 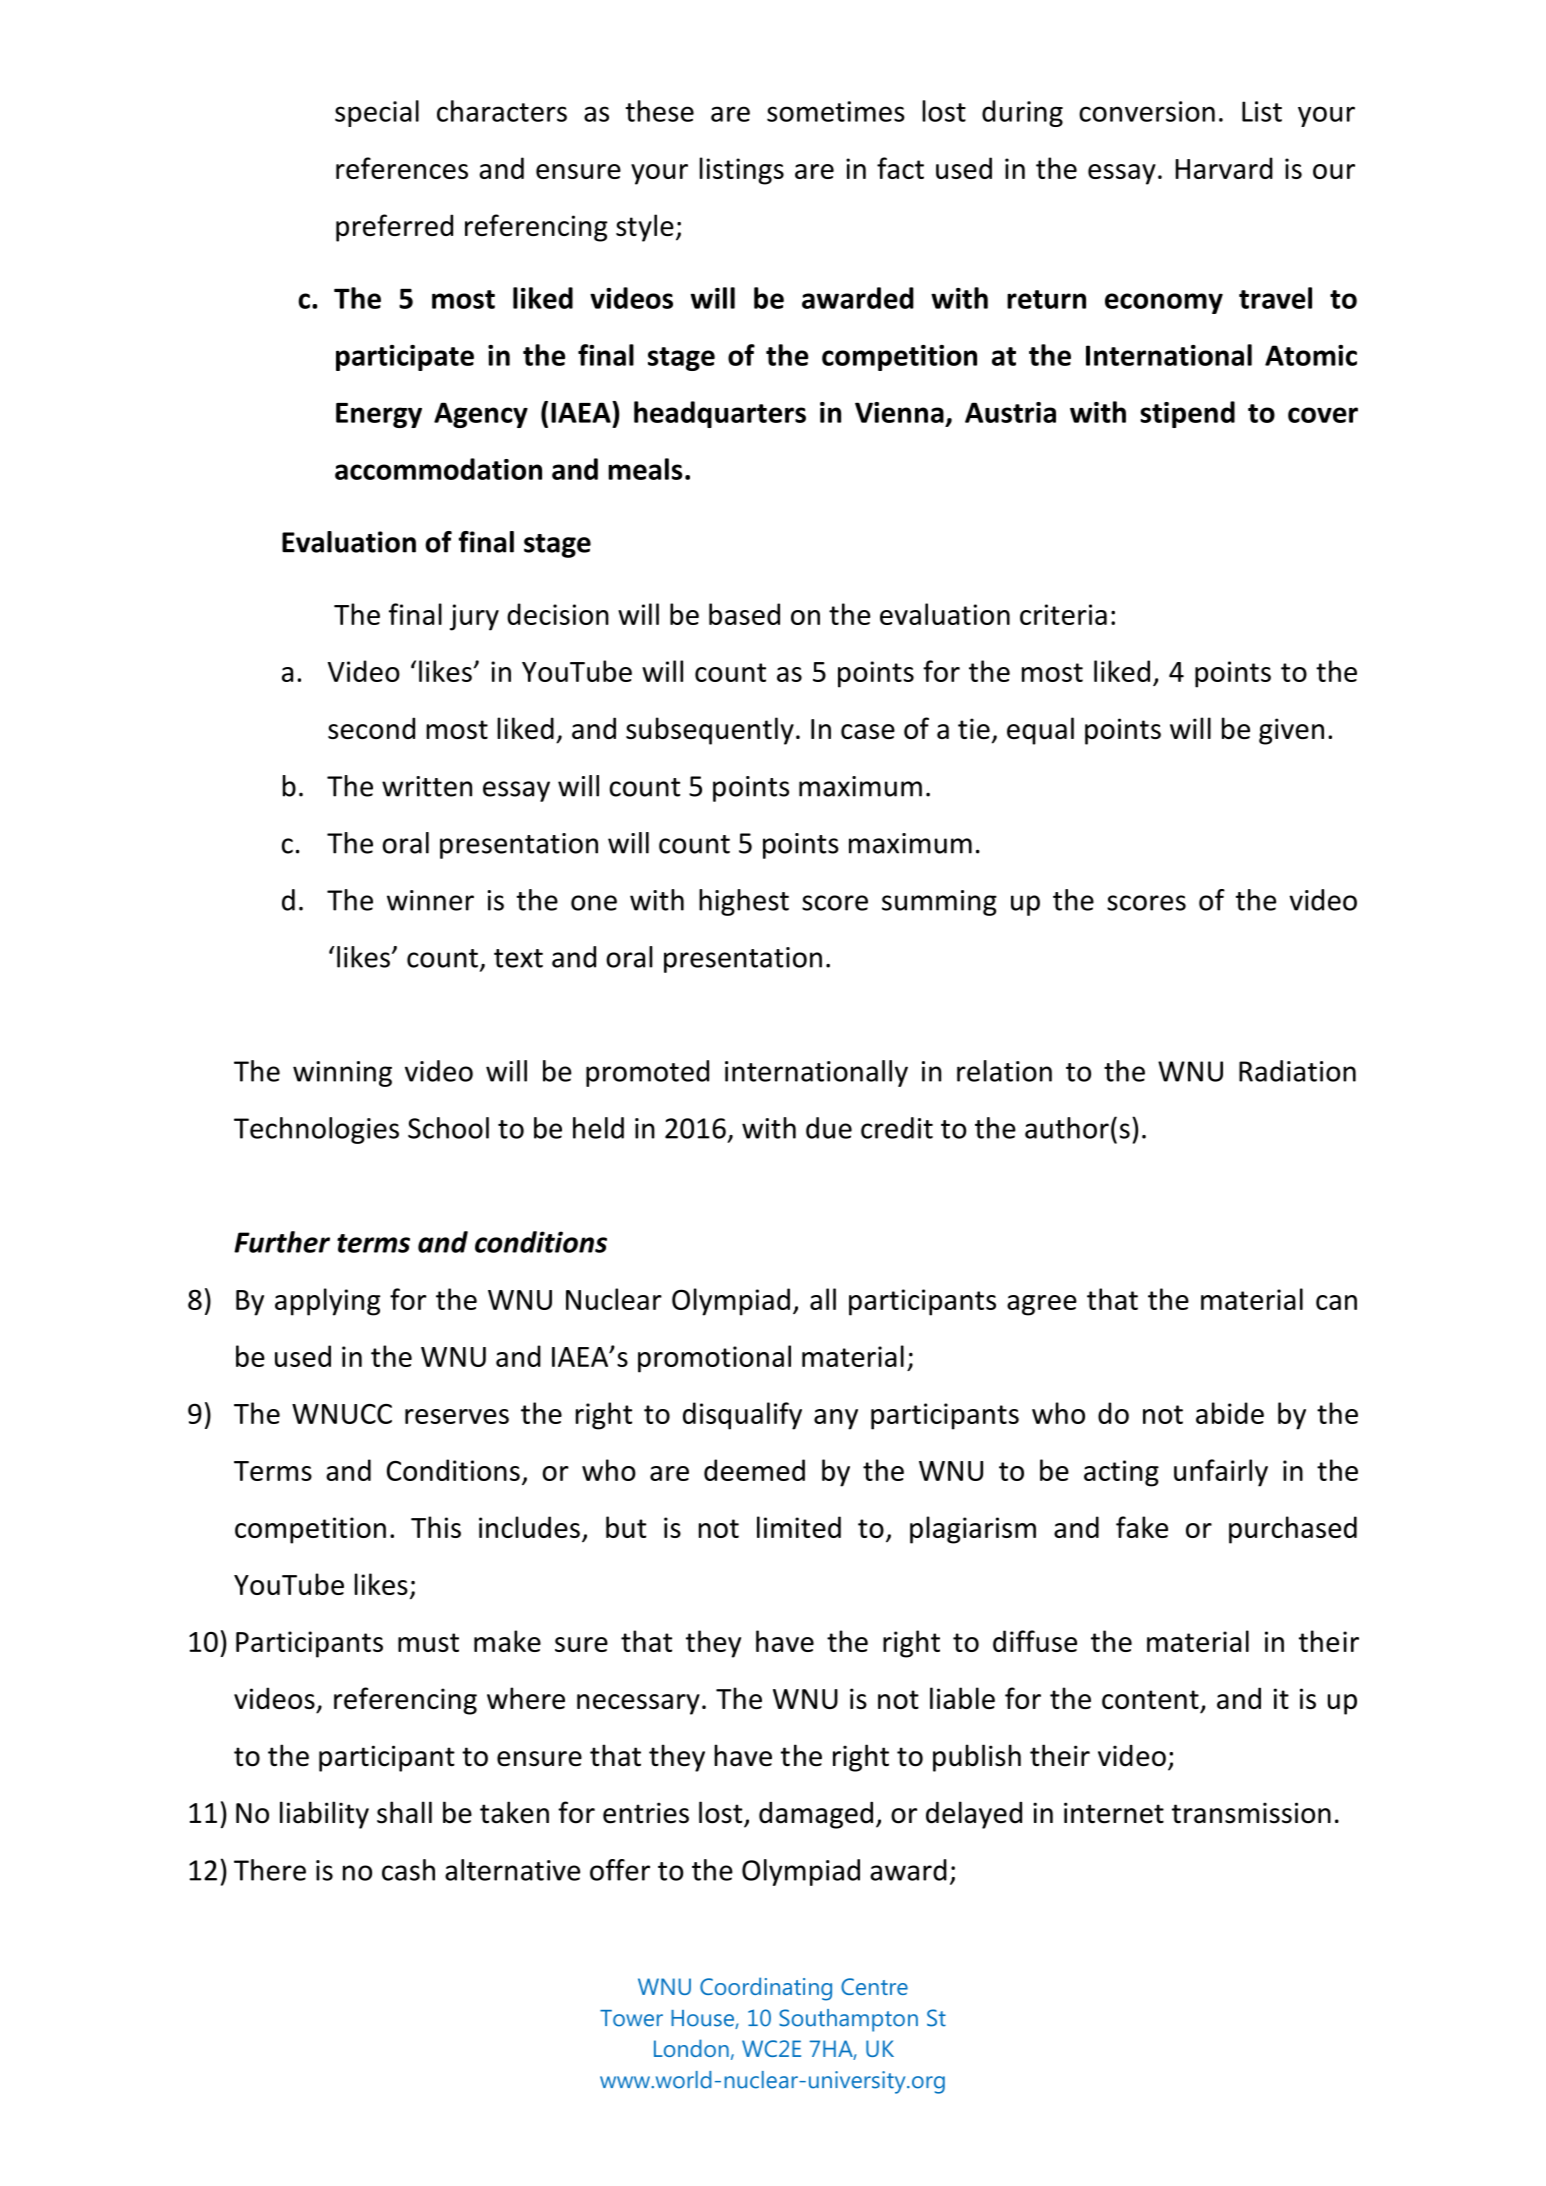 I want to click on fake, so click(x=1142, y=1527).
